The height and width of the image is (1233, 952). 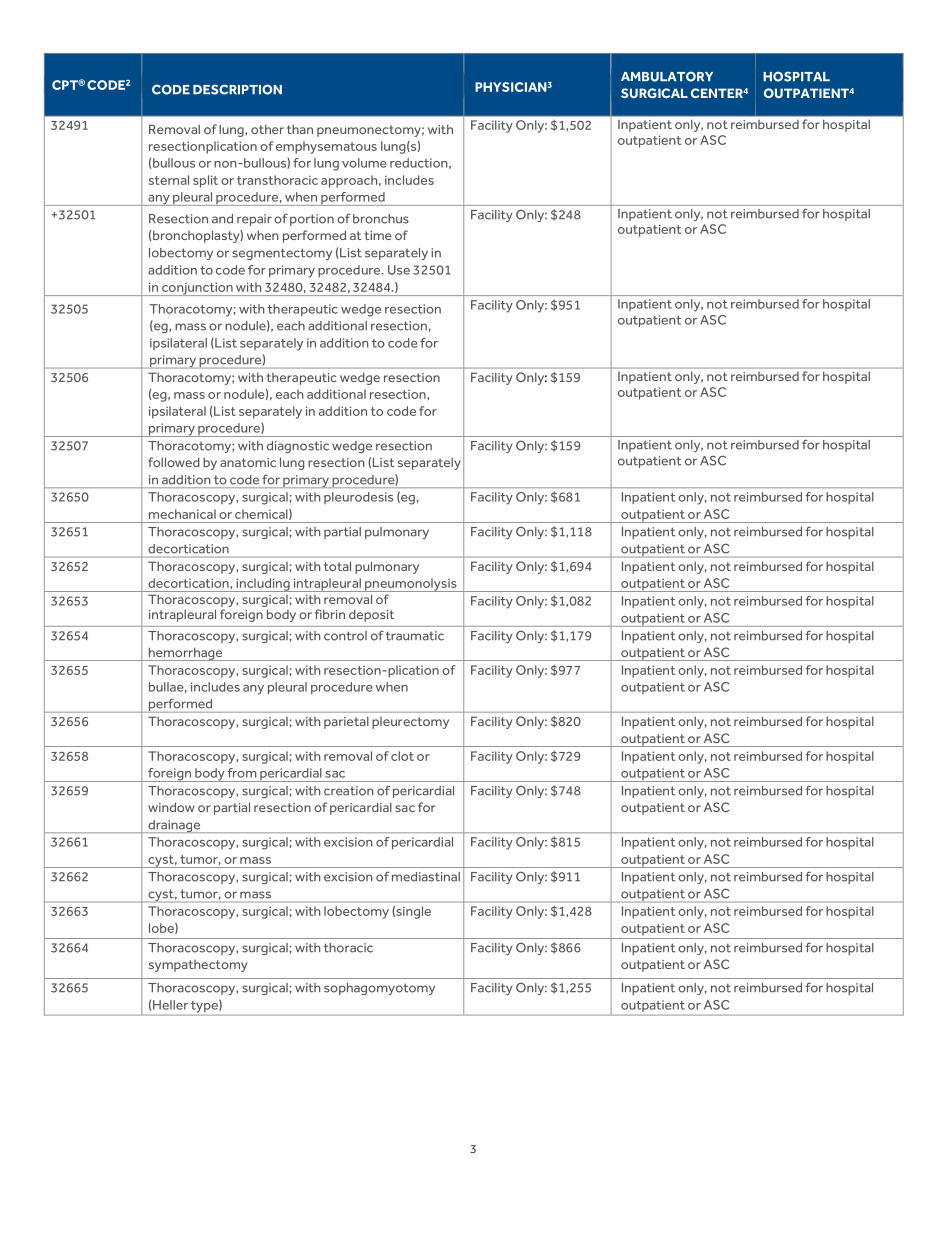 What do you see at coordinates (185, 654) in the image?
I see `hemorrhage` at bounding box center [185, 654].
